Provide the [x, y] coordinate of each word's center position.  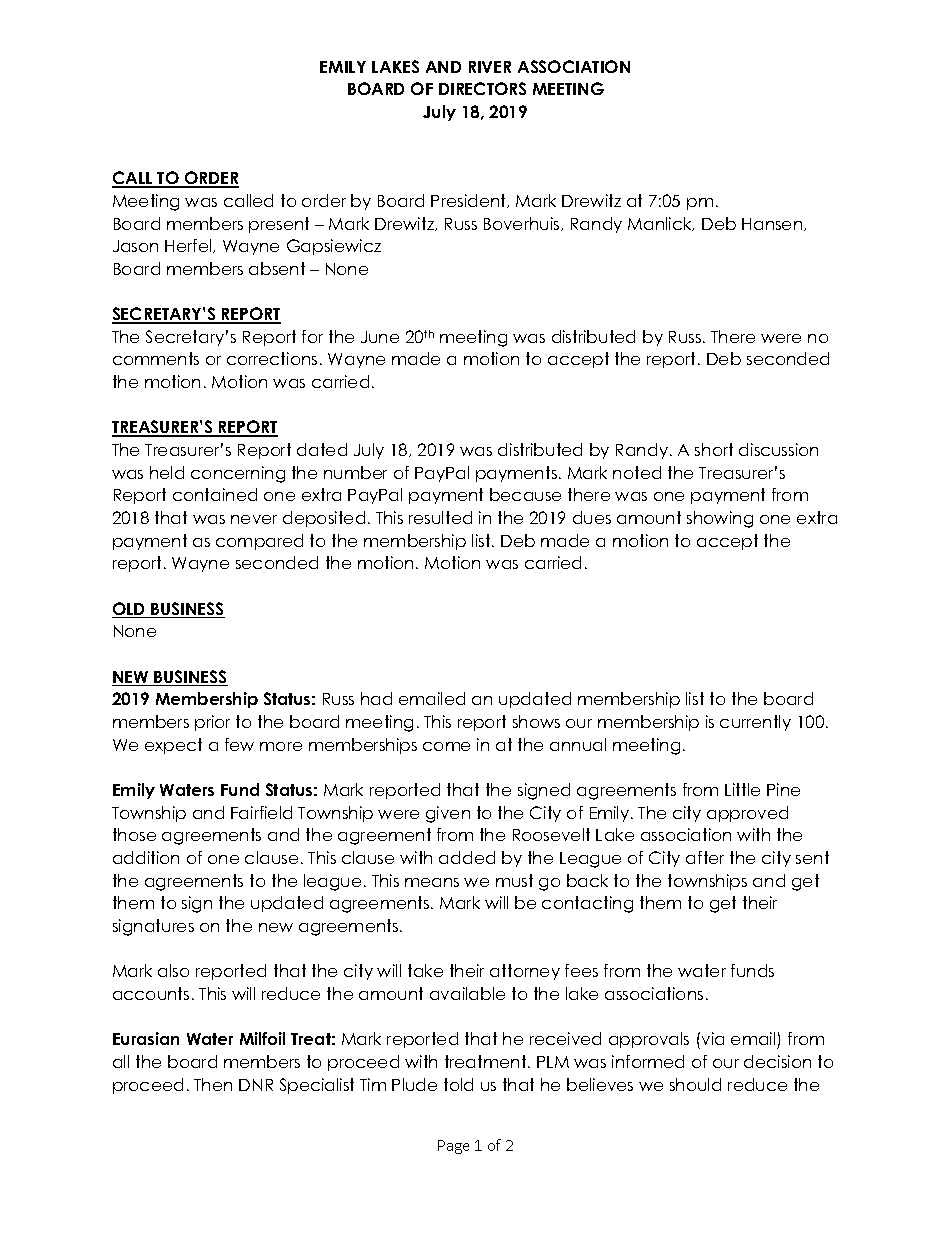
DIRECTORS [482, 88]
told [458, 1084]
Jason [135, 246]
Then [213, 1084]
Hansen [773, 224]
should [695, 1084]
